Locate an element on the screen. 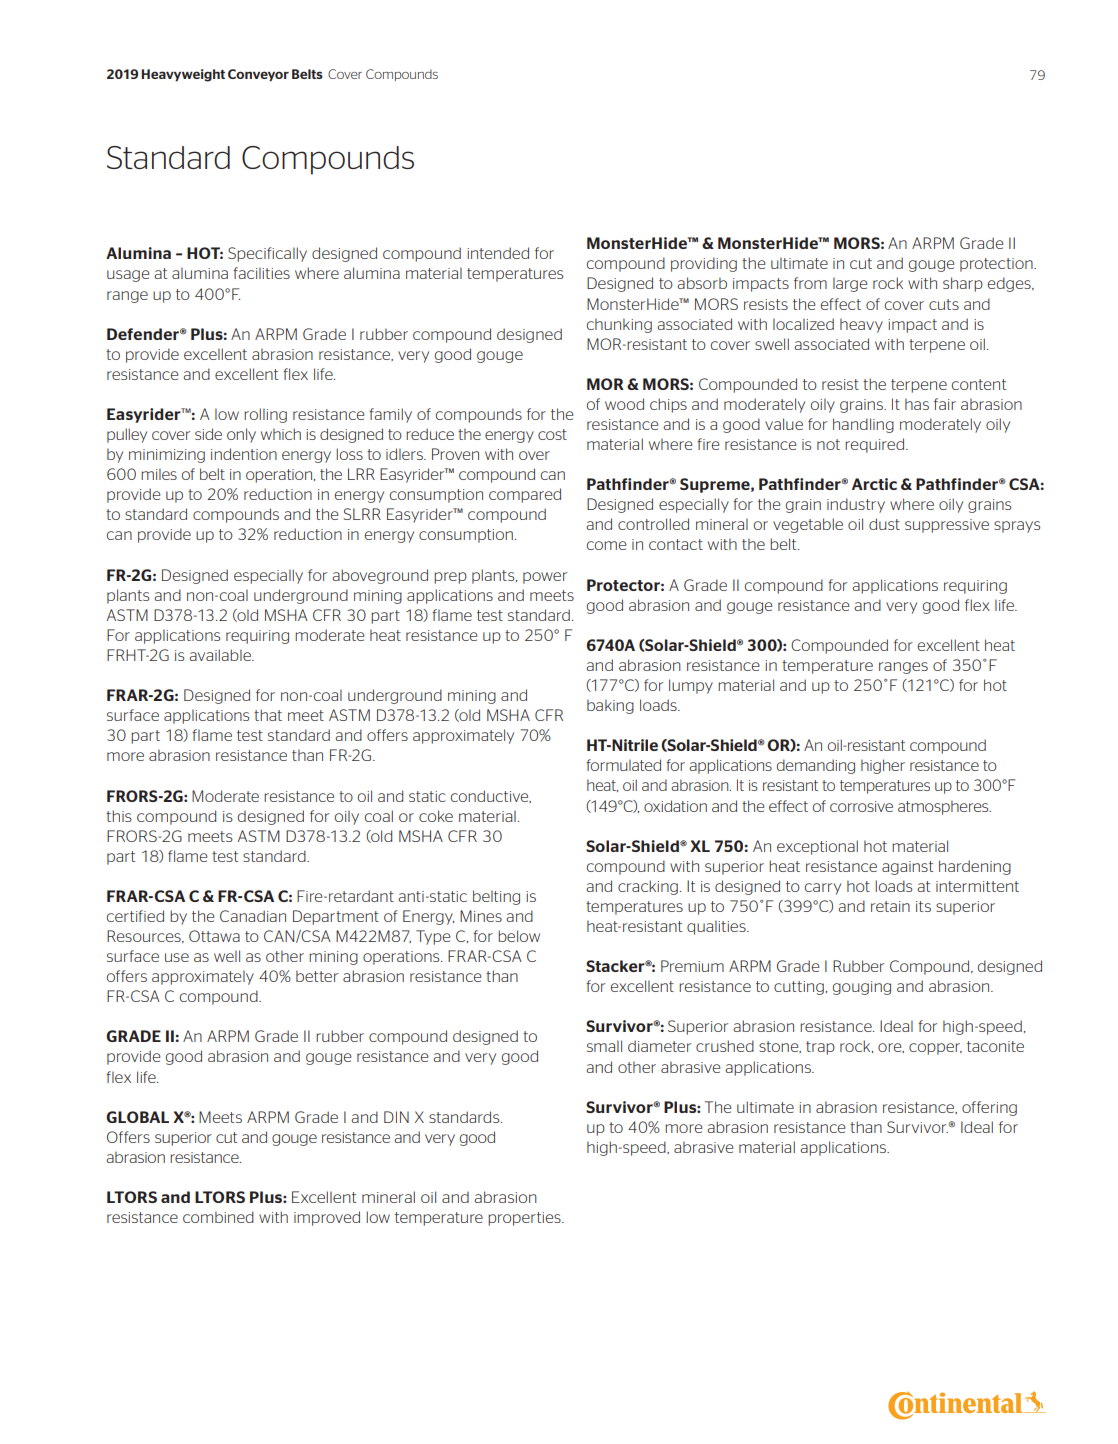 The height and width of the screenshot is (1444, 1118). suppressive is located at coordinates (947, 526).
